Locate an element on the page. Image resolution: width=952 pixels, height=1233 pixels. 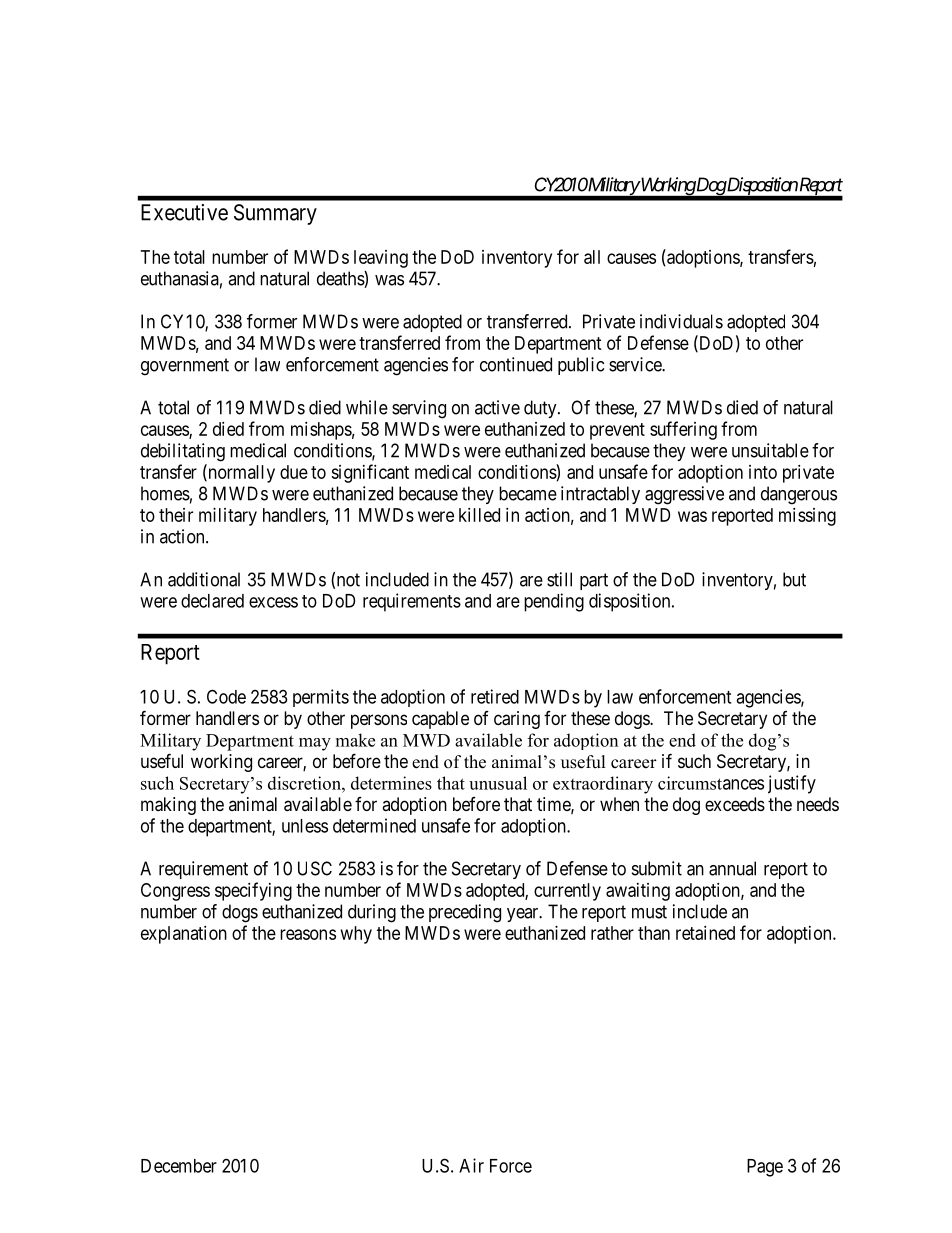
preceding is located at coordinates (465, 913).
